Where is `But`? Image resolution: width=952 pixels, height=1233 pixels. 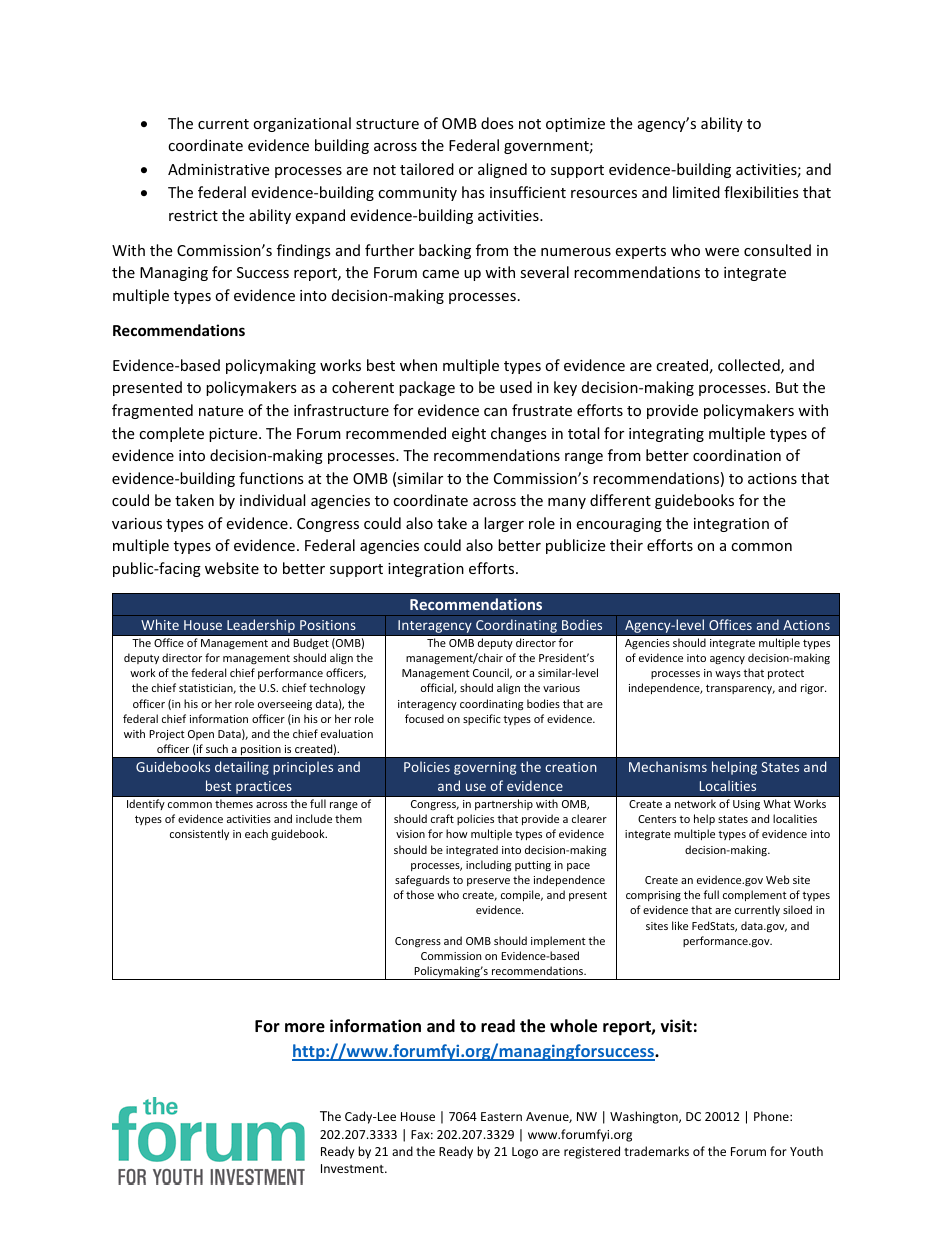
But is located at coordinates (787, 387).
